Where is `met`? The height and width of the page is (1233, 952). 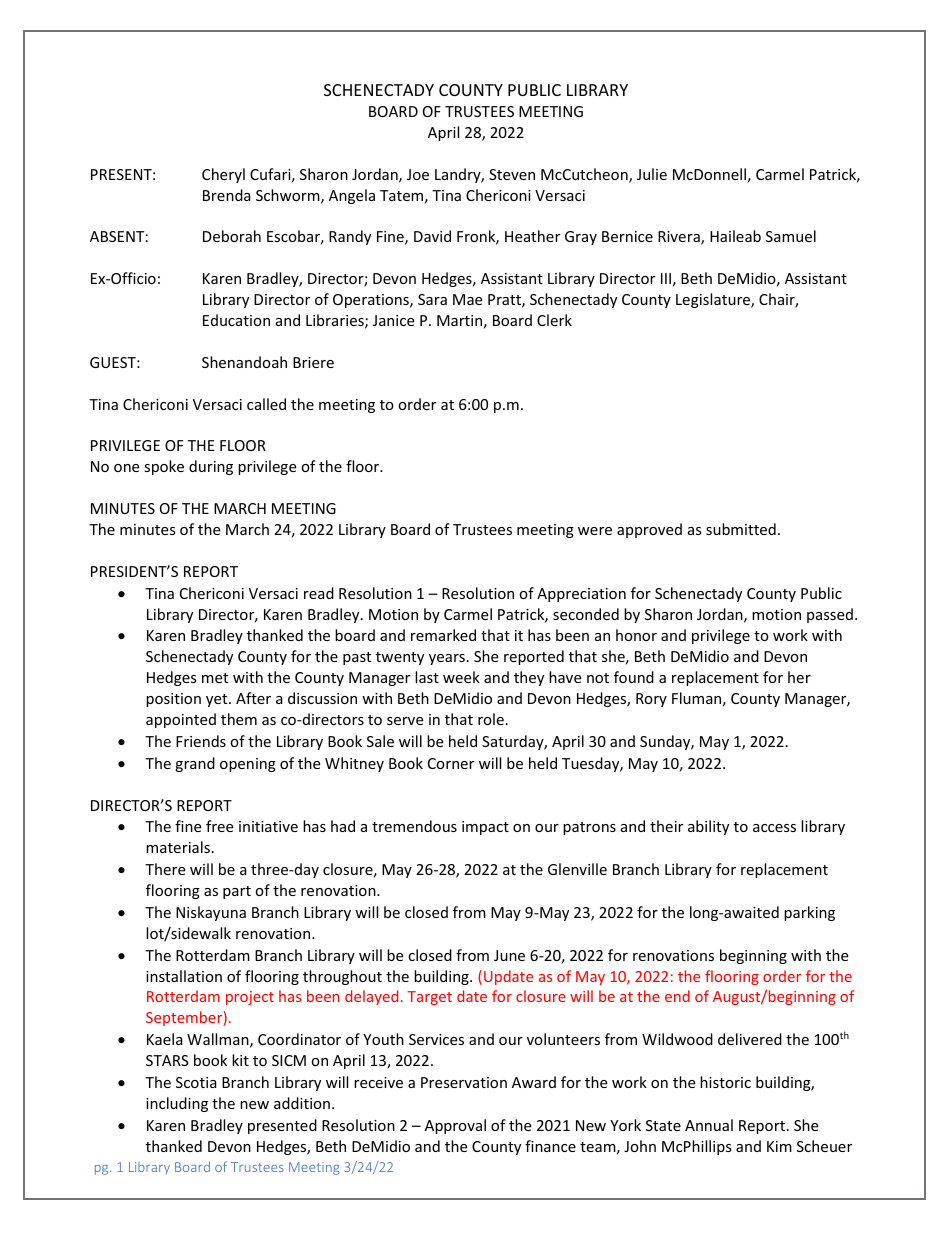 met is located at coordinates (215, 678).
